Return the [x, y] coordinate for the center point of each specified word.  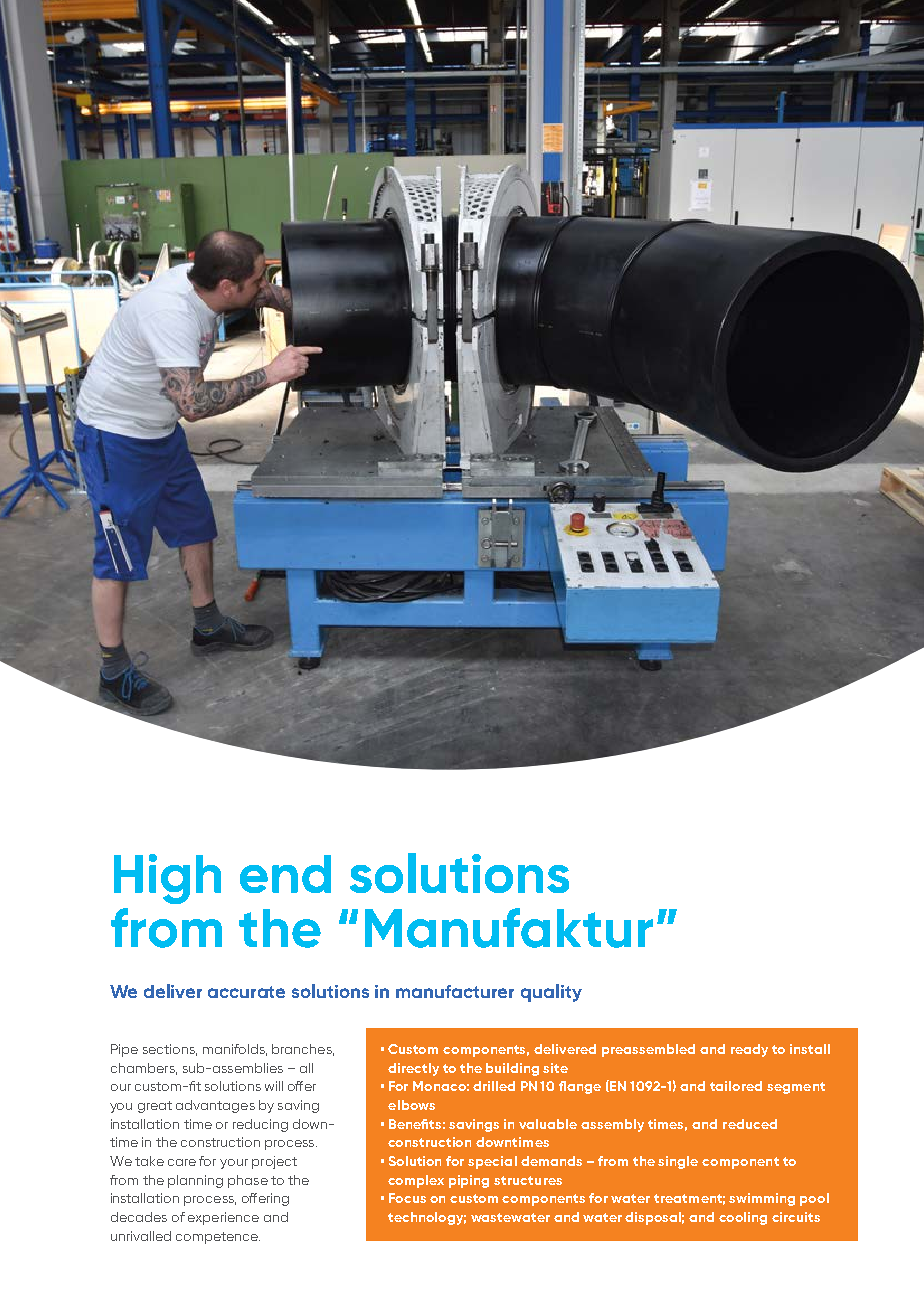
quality [551, 993]
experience [223, 1218]
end [285, 874]
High [167, 879]
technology [427, 1218]
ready [749, 1050]
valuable [548, 1124]
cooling [743, 1218]
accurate [246, 992]
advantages [215, 1106]
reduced [750, 1124]
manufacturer [455, 991]
